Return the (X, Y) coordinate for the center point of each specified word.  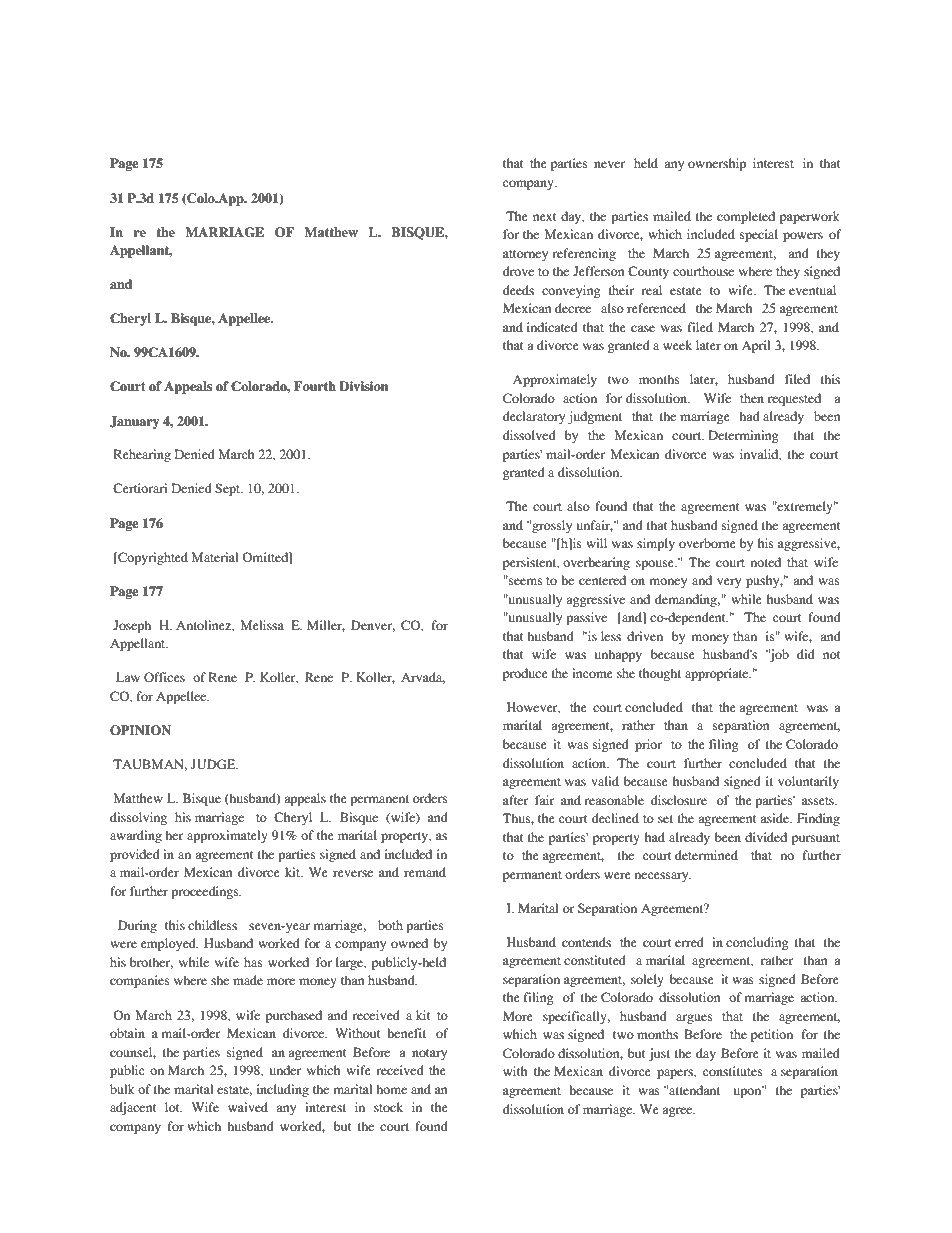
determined (706, 855)
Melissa (262, 625)
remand (425, 872)
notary (429, 1054)
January (134, 422)
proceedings (206, 892)
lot (173, 1107)
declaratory (534, 417)
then (752, 398)
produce (525, 674)
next (545, 217)
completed (746, 217)
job (778, 655)
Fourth (315, 386)
